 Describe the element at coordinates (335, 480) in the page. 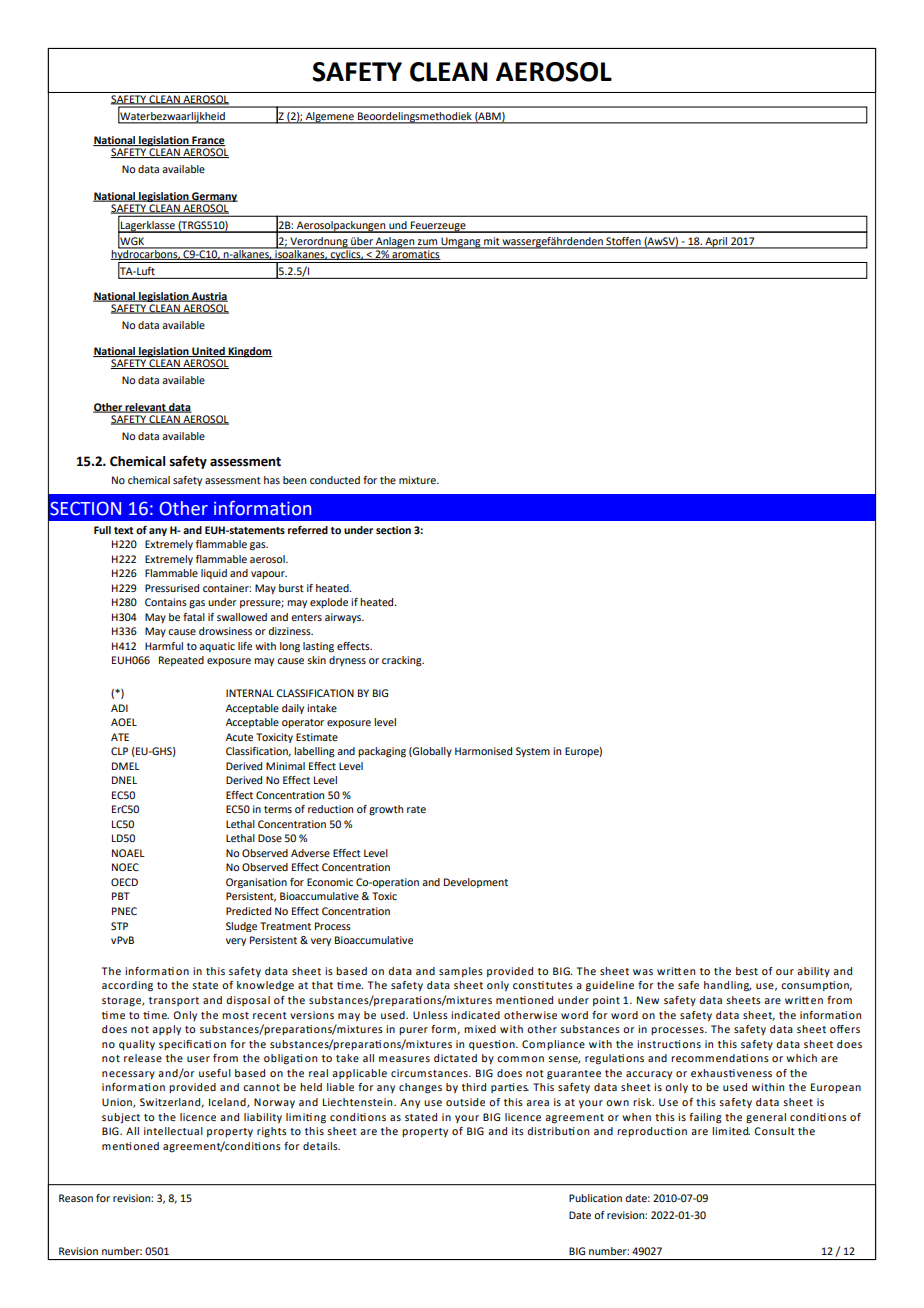

I see `conducted` at that location.
